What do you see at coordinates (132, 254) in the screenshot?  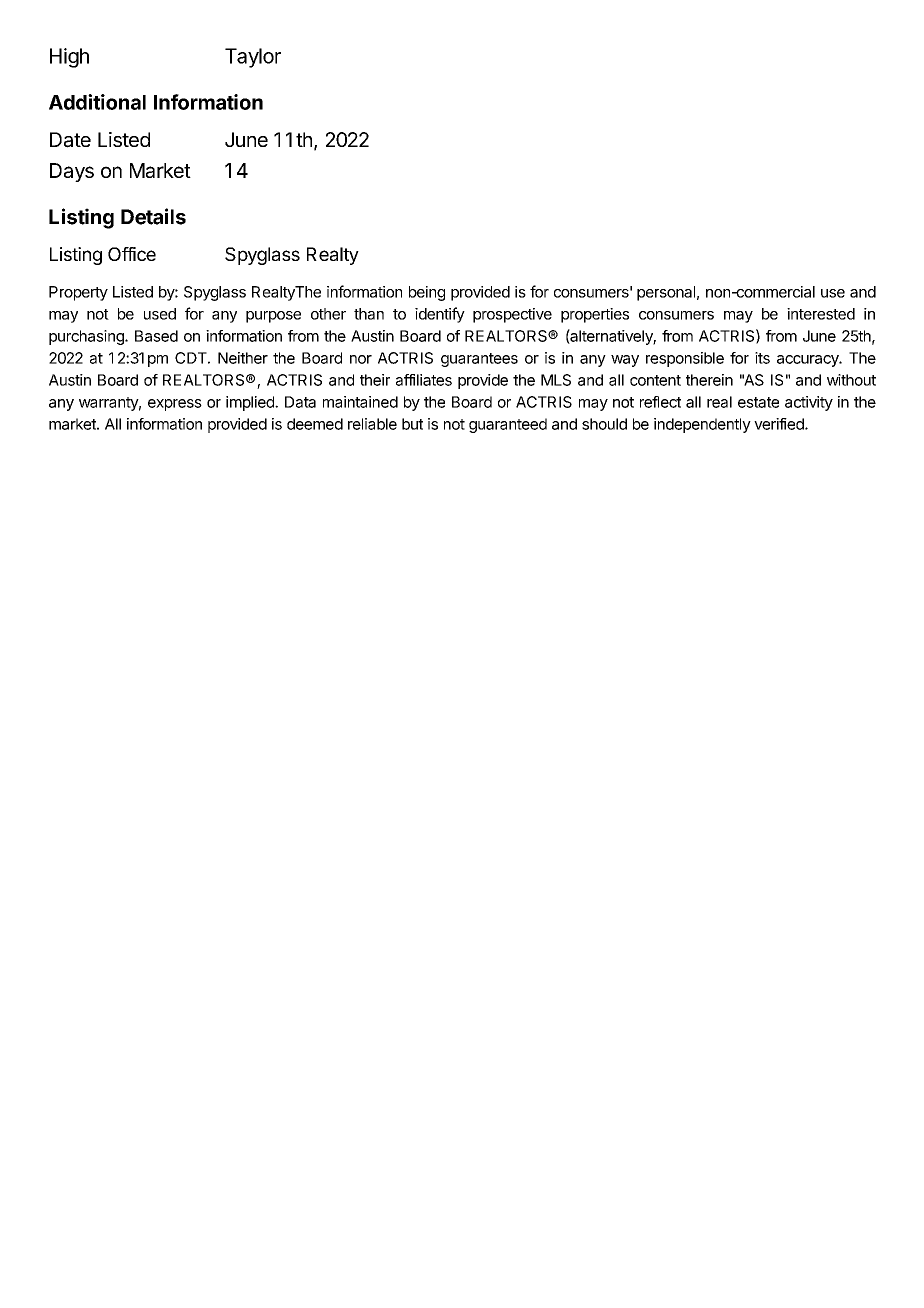 I see `Office` at bounding box center [132, 254].
